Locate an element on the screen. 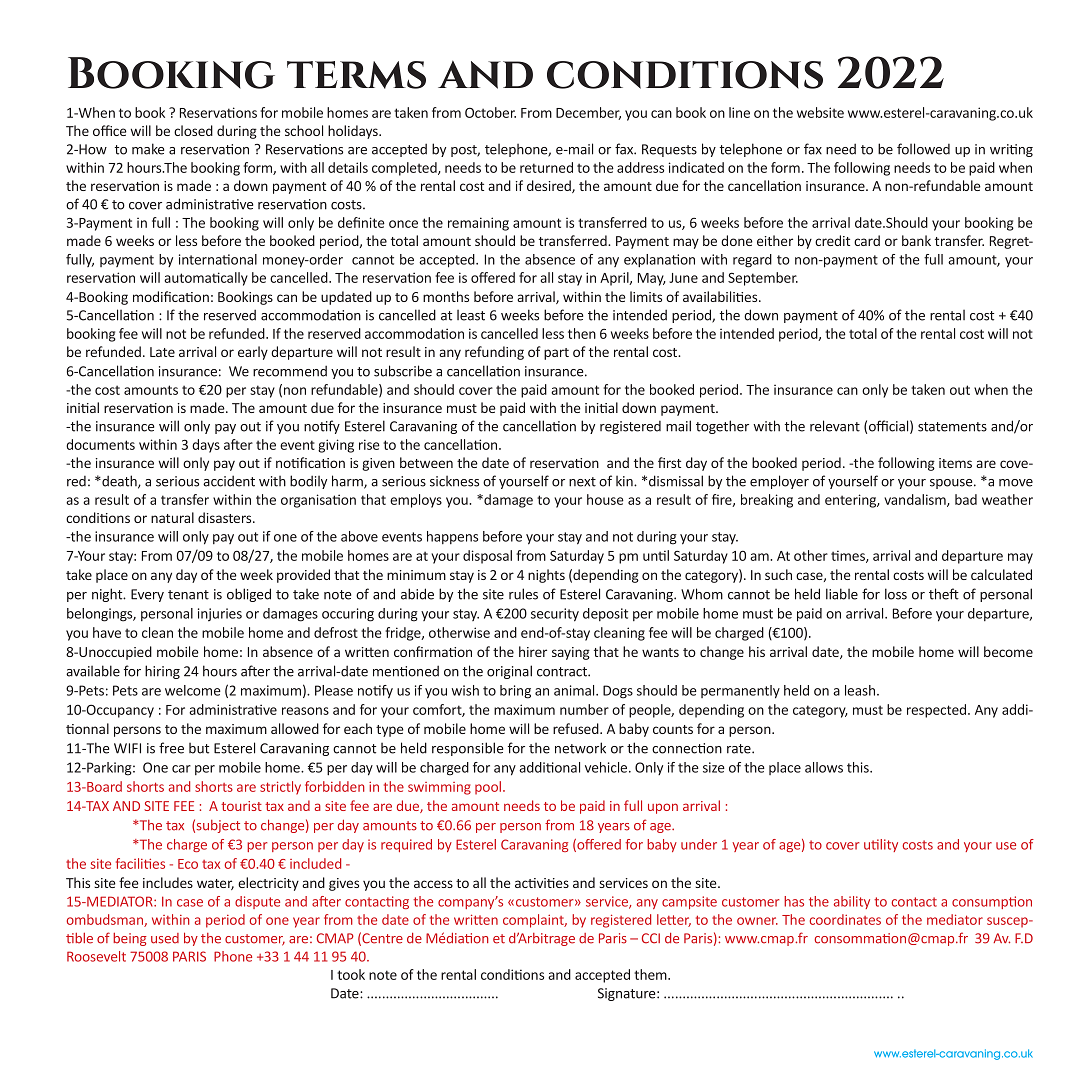 This screenshot has width=1092, height=1092. followed is located at coordinates (923, 149).
